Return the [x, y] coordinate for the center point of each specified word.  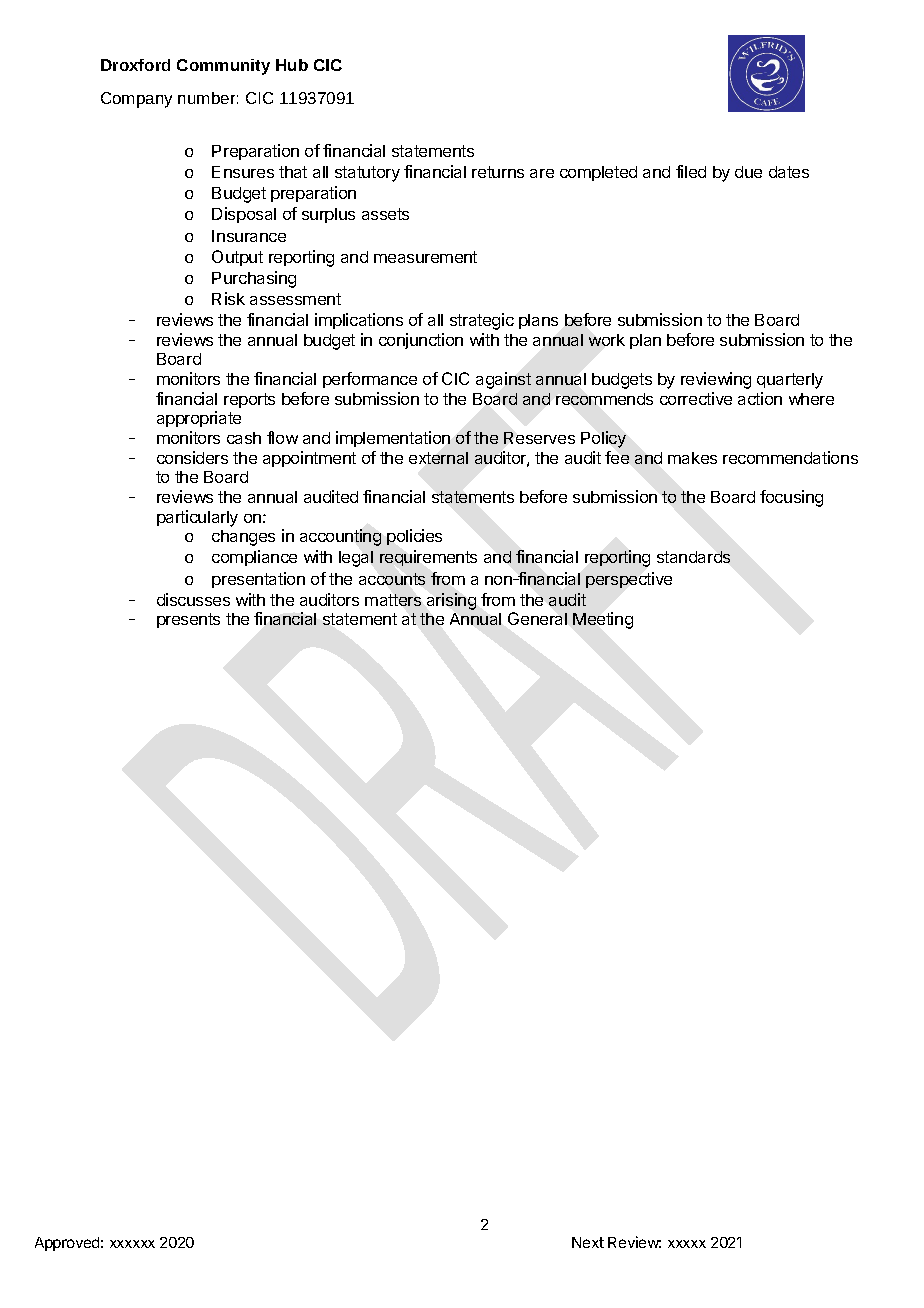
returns [498, 172]
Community [223, 67]
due [748, 172]
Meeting [603, 620]
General [537, 618]
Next [588, 1242]
